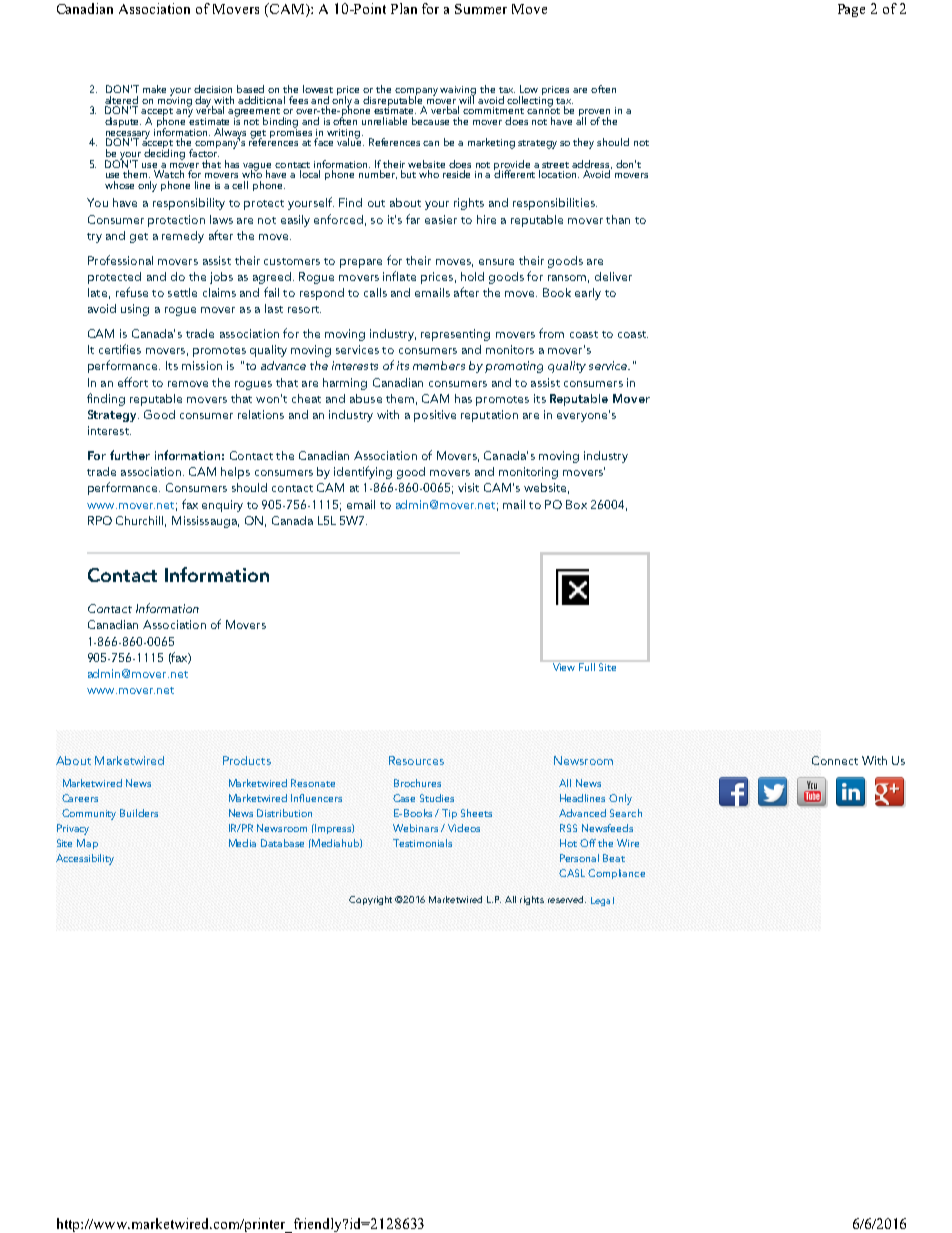  I want to click on Connect, so click(835, 760).
